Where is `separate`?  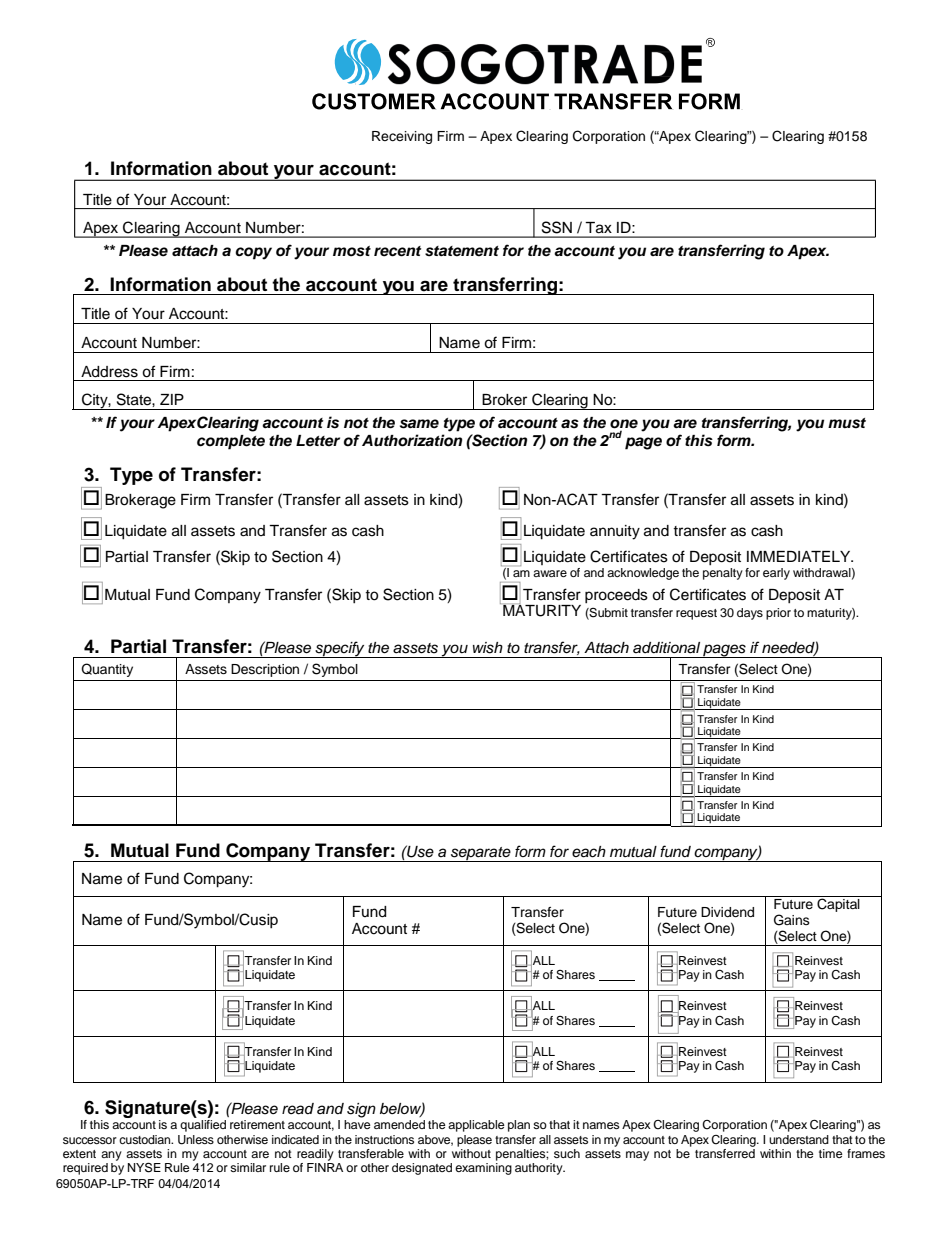
separate is located at coordinates (481, 854).
